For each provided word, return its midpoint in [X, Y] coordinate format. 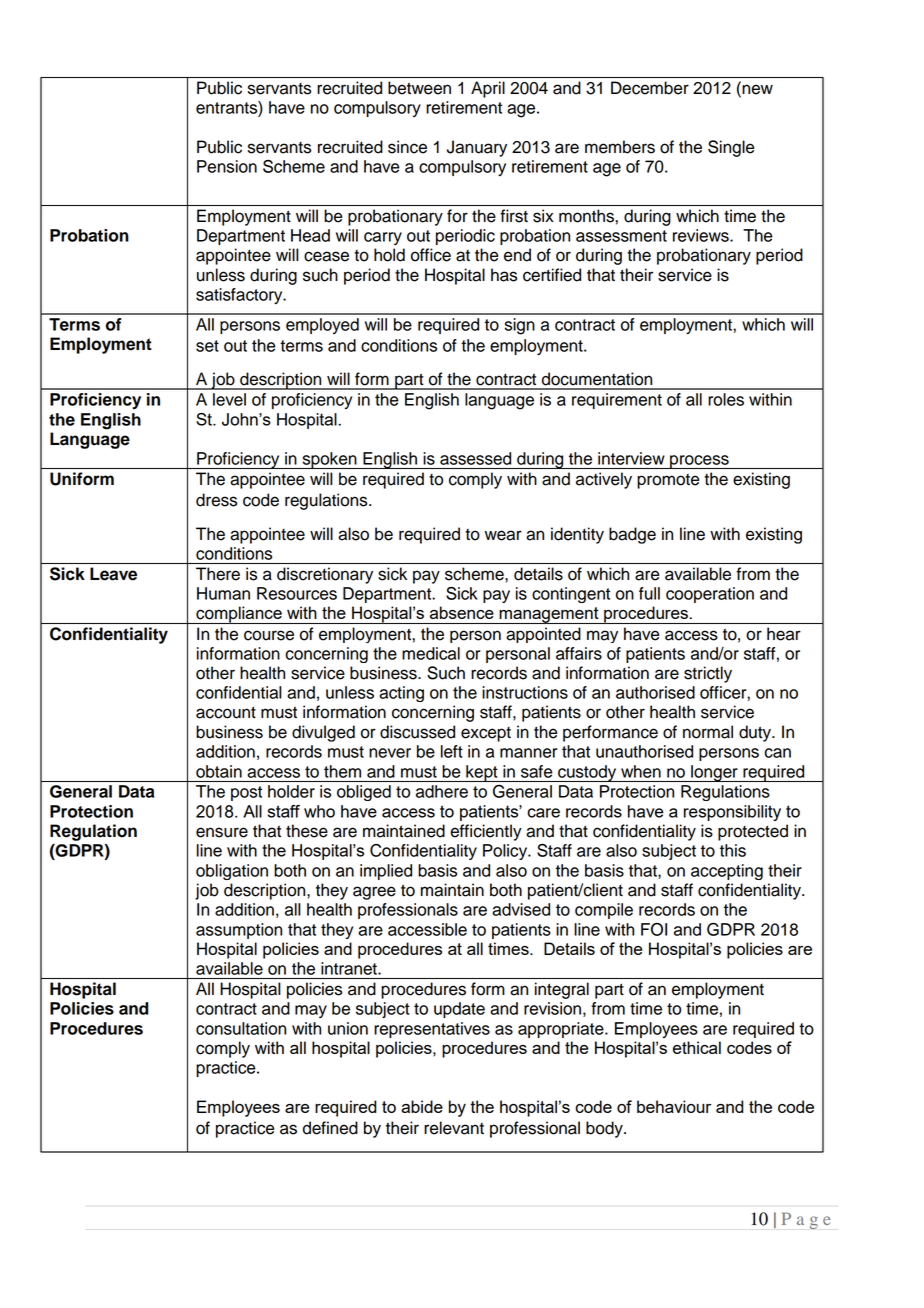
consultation [241, 1028]
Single [731, 148]
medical [431, 653]
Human [223, 593]
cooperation [710, 595]
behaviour [674, 1106]
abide [422, 1106]
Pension [227, 166]
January [476, 148]
